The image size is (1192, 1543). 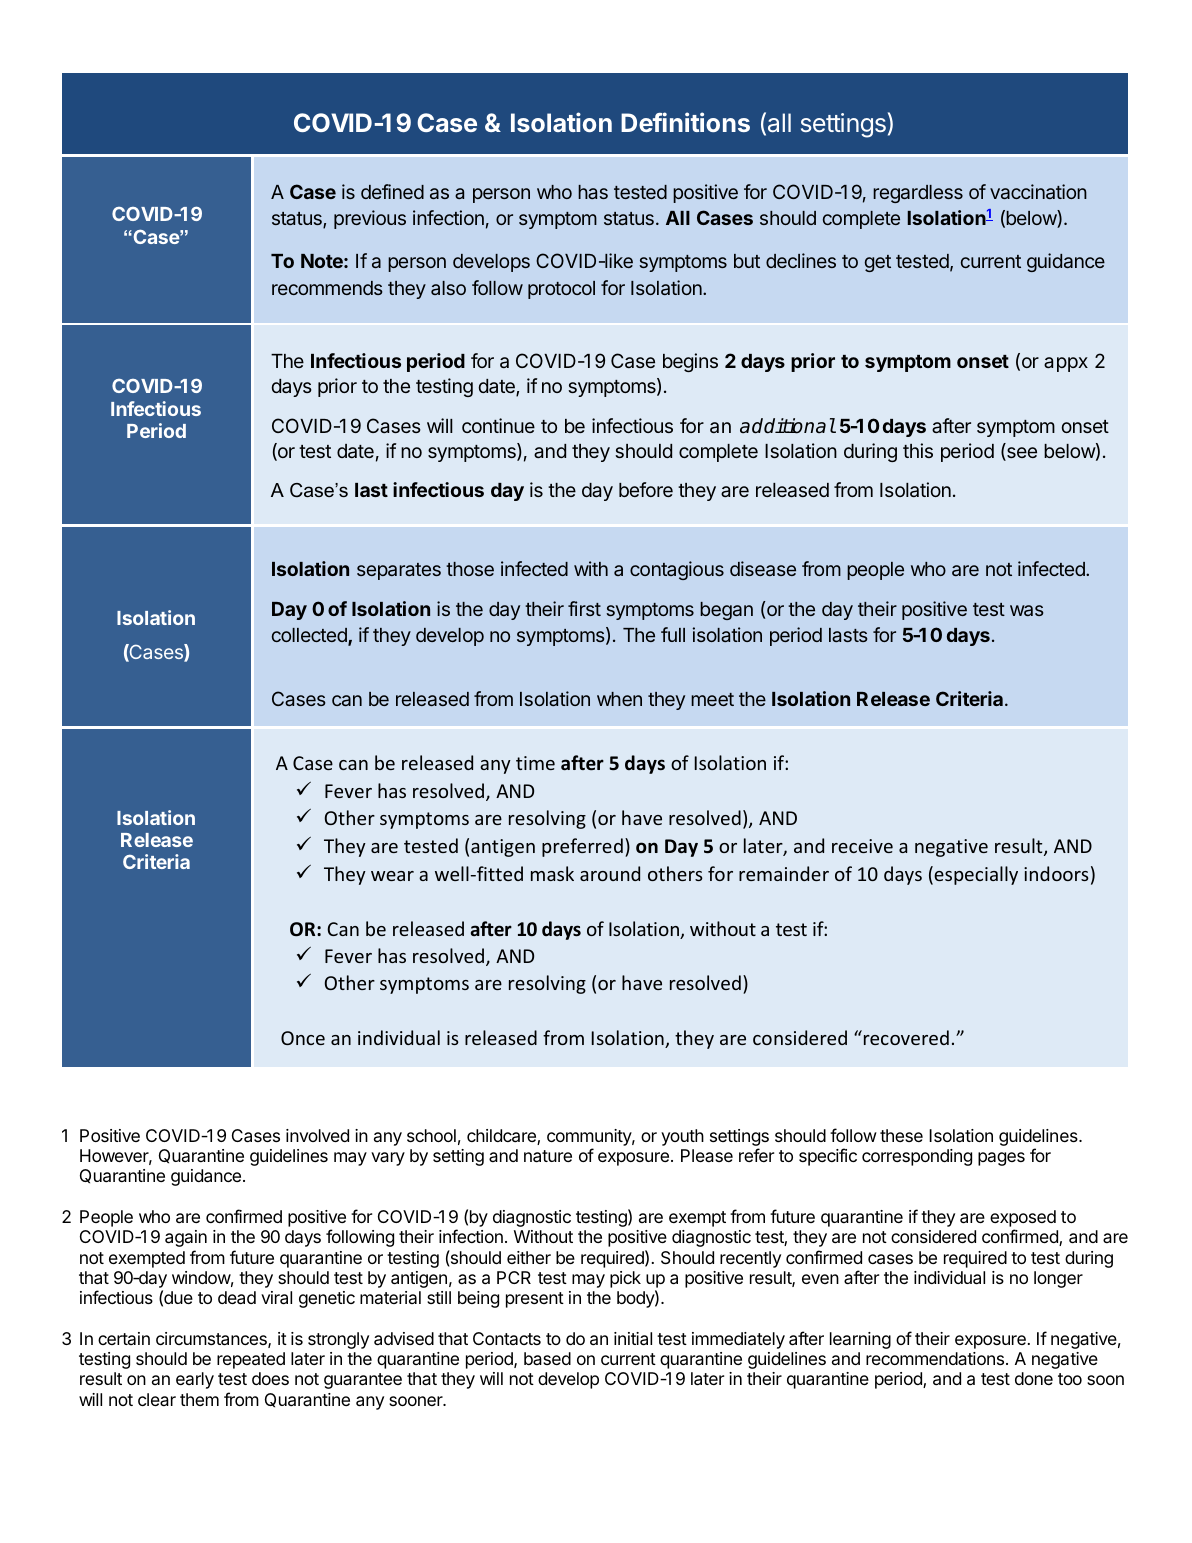 I want to click on regardless, so click(x=918, y=194).
